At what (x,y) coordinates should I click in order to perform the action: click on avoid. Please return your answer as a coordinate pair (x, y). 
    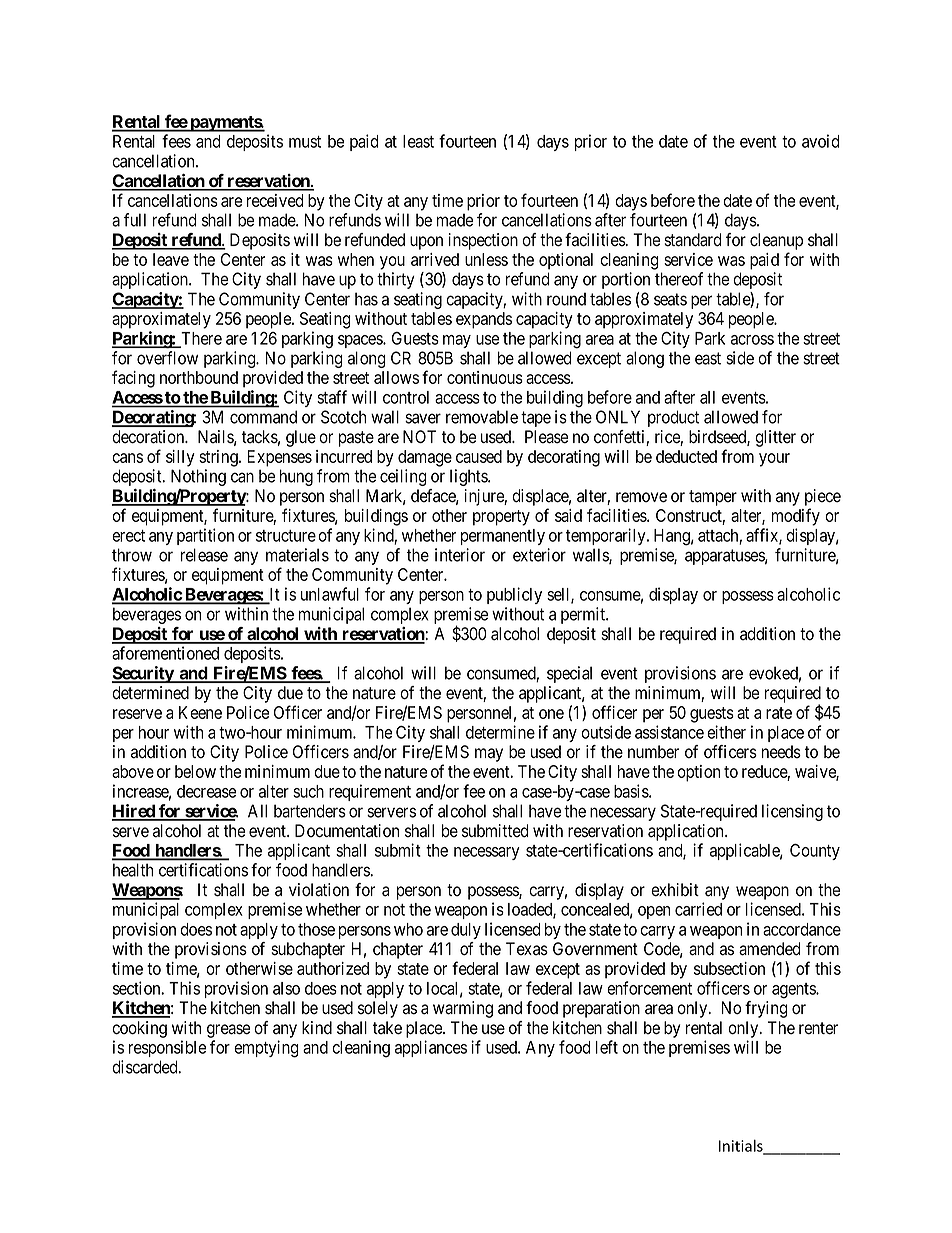
    Looking at the image, I should click on (821, 141).
